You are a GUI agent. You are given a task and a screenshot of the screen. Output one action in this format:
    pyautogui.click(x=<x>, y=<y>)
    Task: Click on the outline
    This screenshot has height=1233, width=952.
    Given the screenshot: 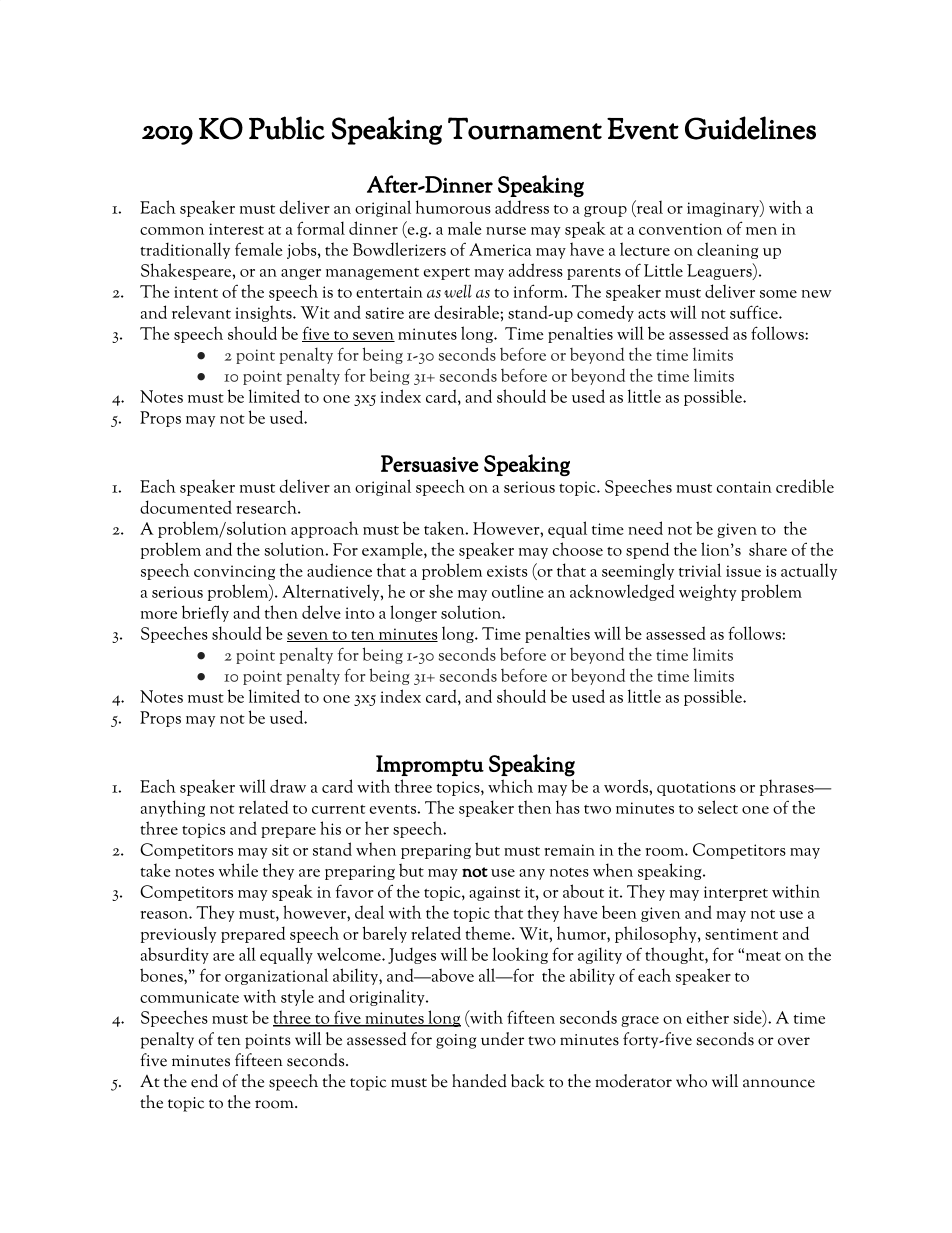 What is the action you would take?
    pyautogui.click(x=518, y=591)
